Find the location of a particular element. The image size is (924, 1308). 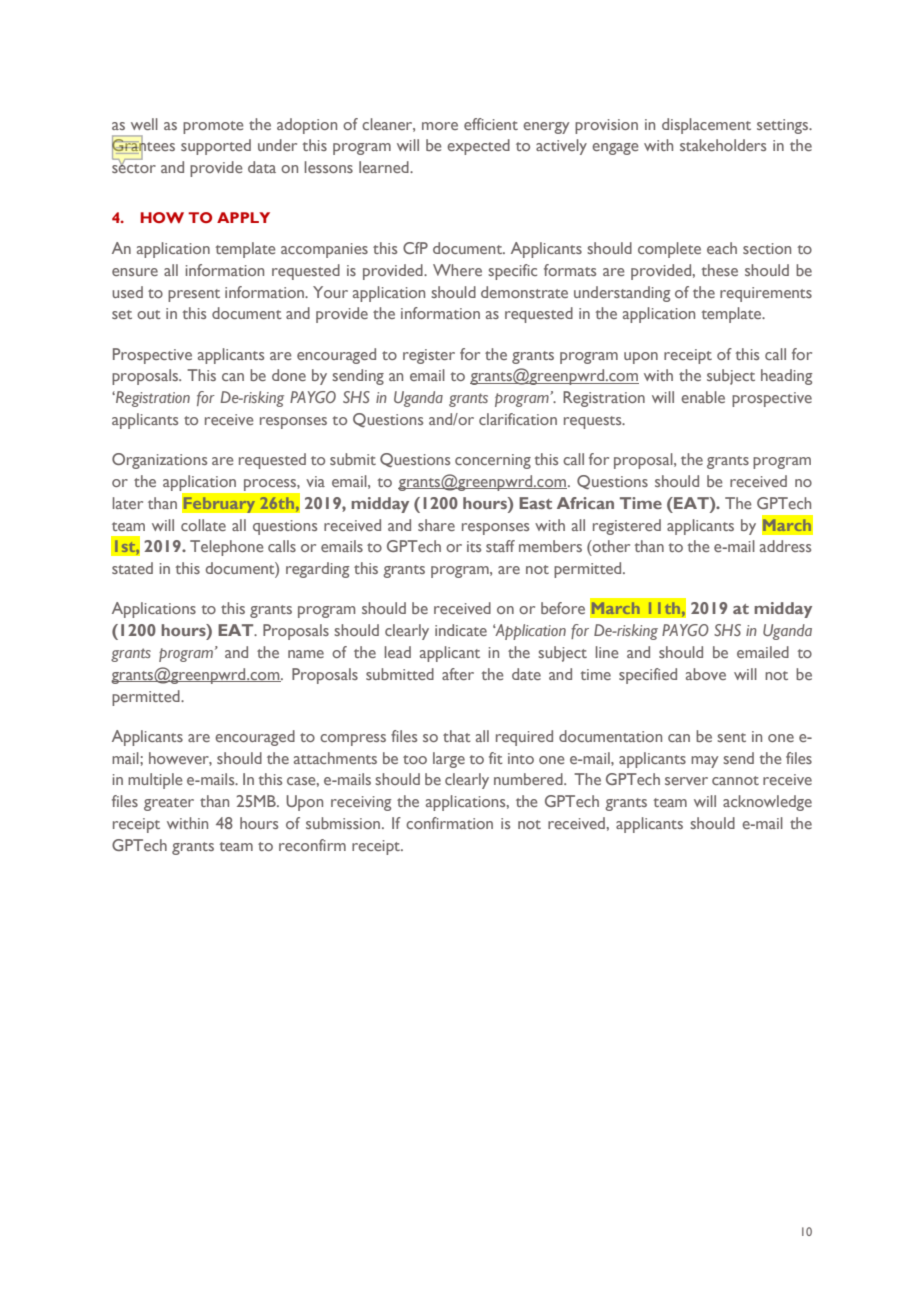

greater is located at coordinates (169, 804).
